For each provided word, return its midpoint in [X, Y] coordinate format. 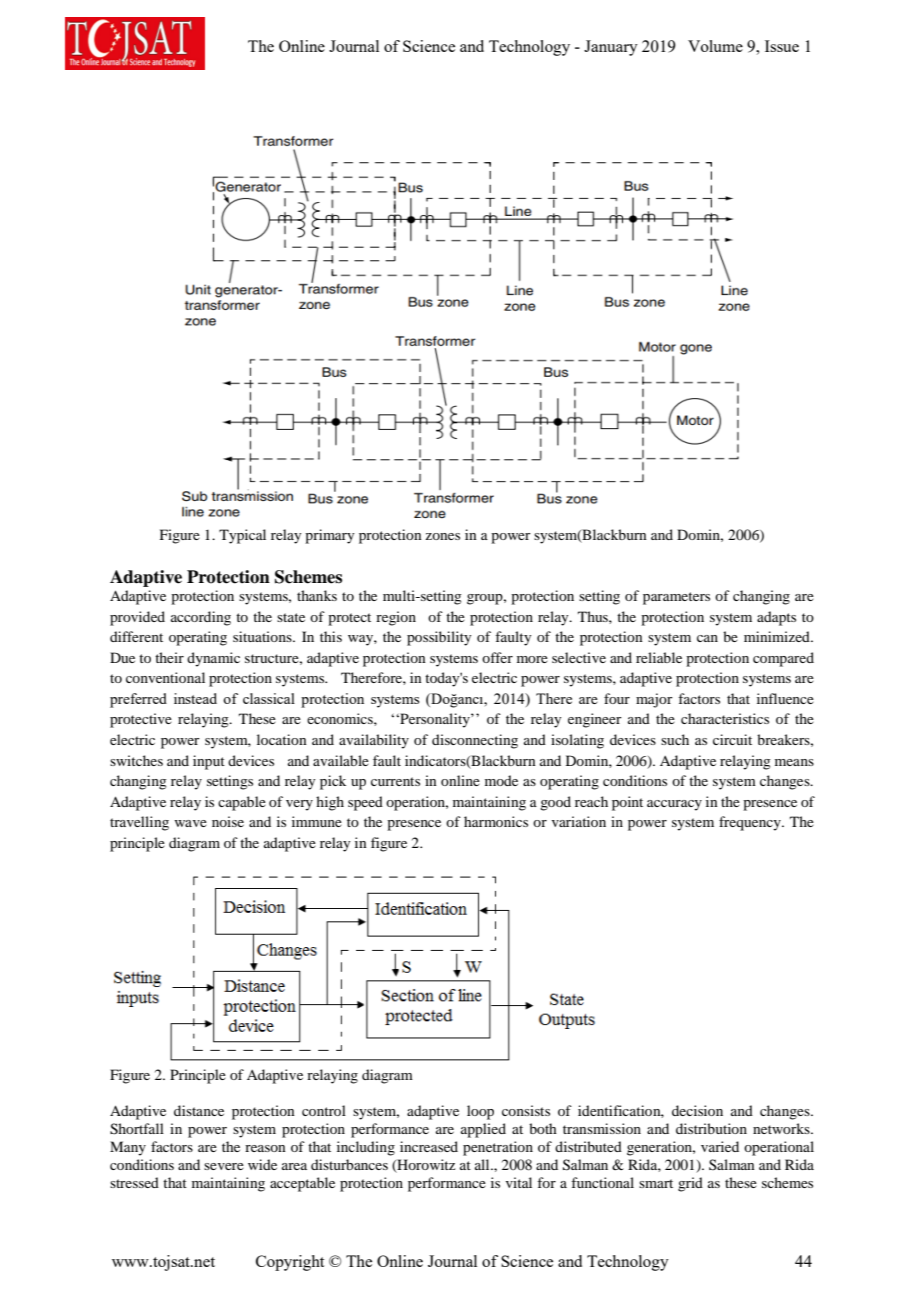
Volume [715, 46]
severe [224, 1166]
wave [190, 823]
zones [442, 536]
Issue [782, 46]
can [707, 638]
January [611, 48]
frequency [751, 823]
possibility [439, 638]
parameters [676, 598]
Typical [242, 536]
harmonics [496, 821]
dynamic [213, 659]
